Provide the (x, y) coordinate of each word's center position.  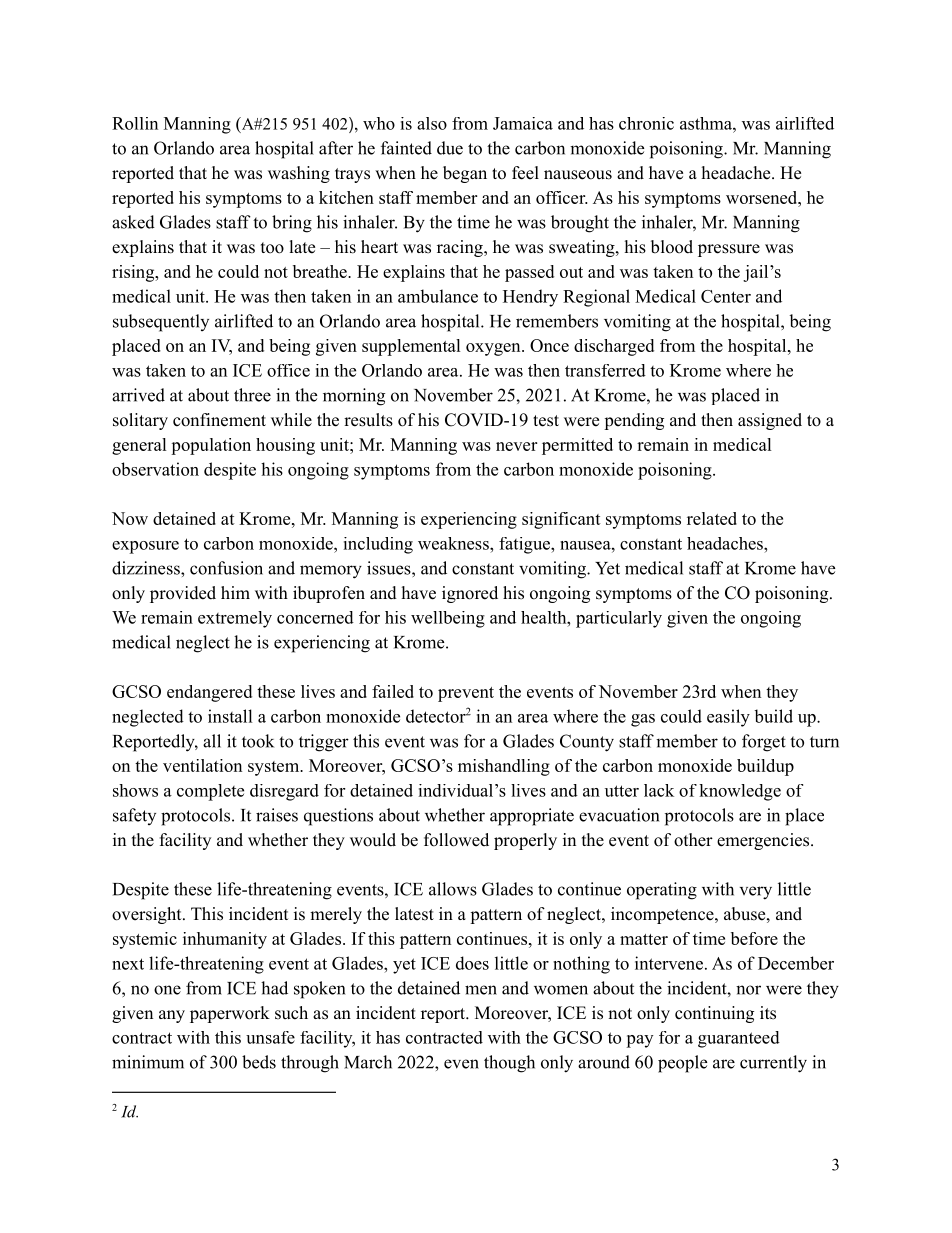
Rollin (135, 123)
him (235, 592)
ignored (470, 594)
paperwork (230, 1014)
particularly (619, 619)
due (450, 148)
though (509, 1064)
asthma (707, 123)
